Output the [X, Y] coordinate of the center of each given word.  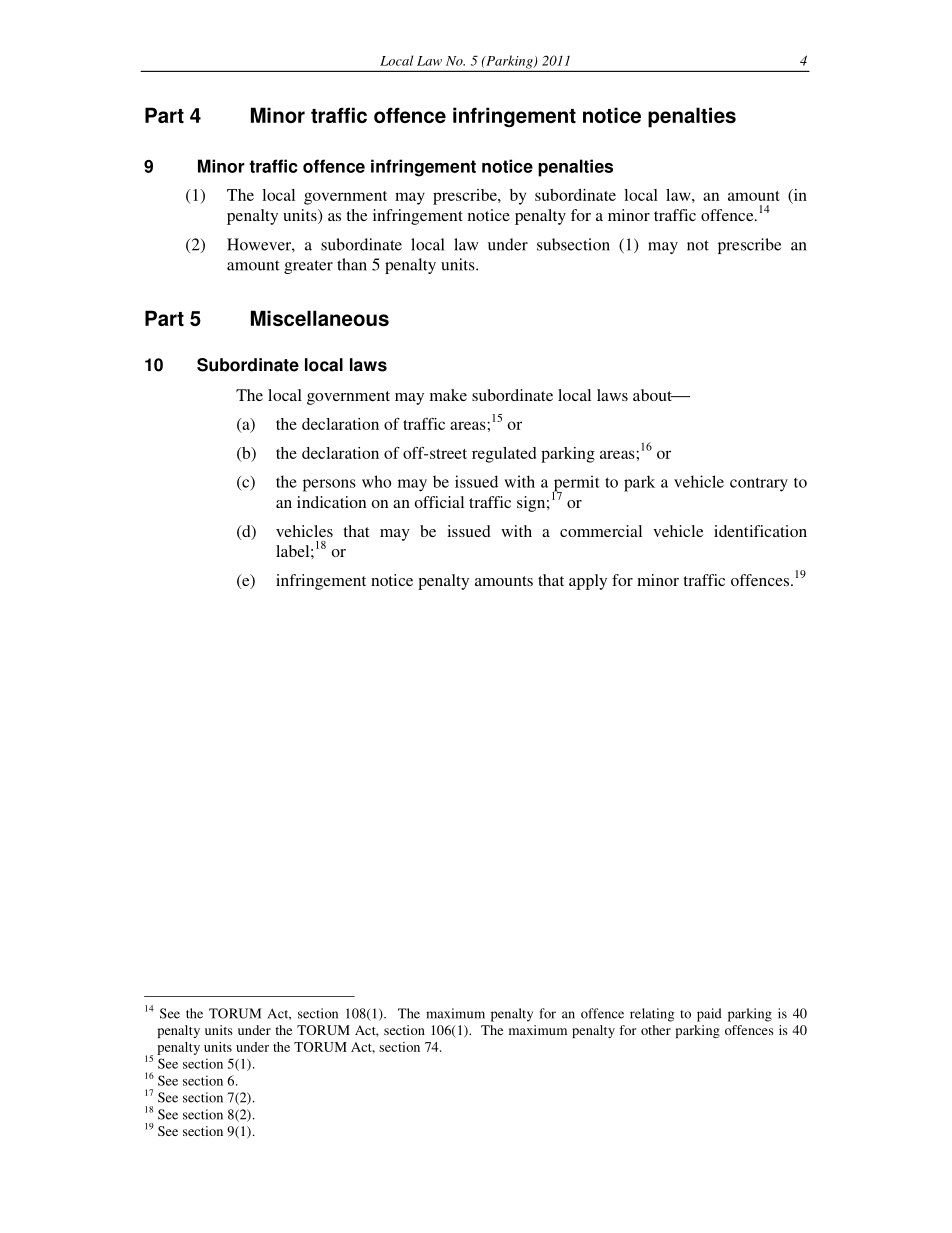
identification [760, 531]
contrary [759, 484]
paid [709, 1015]
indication [331, 502]
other [656, 1030]
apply [588, 582]
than [352, 264]
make [448, 395]
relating [652, 1015]
